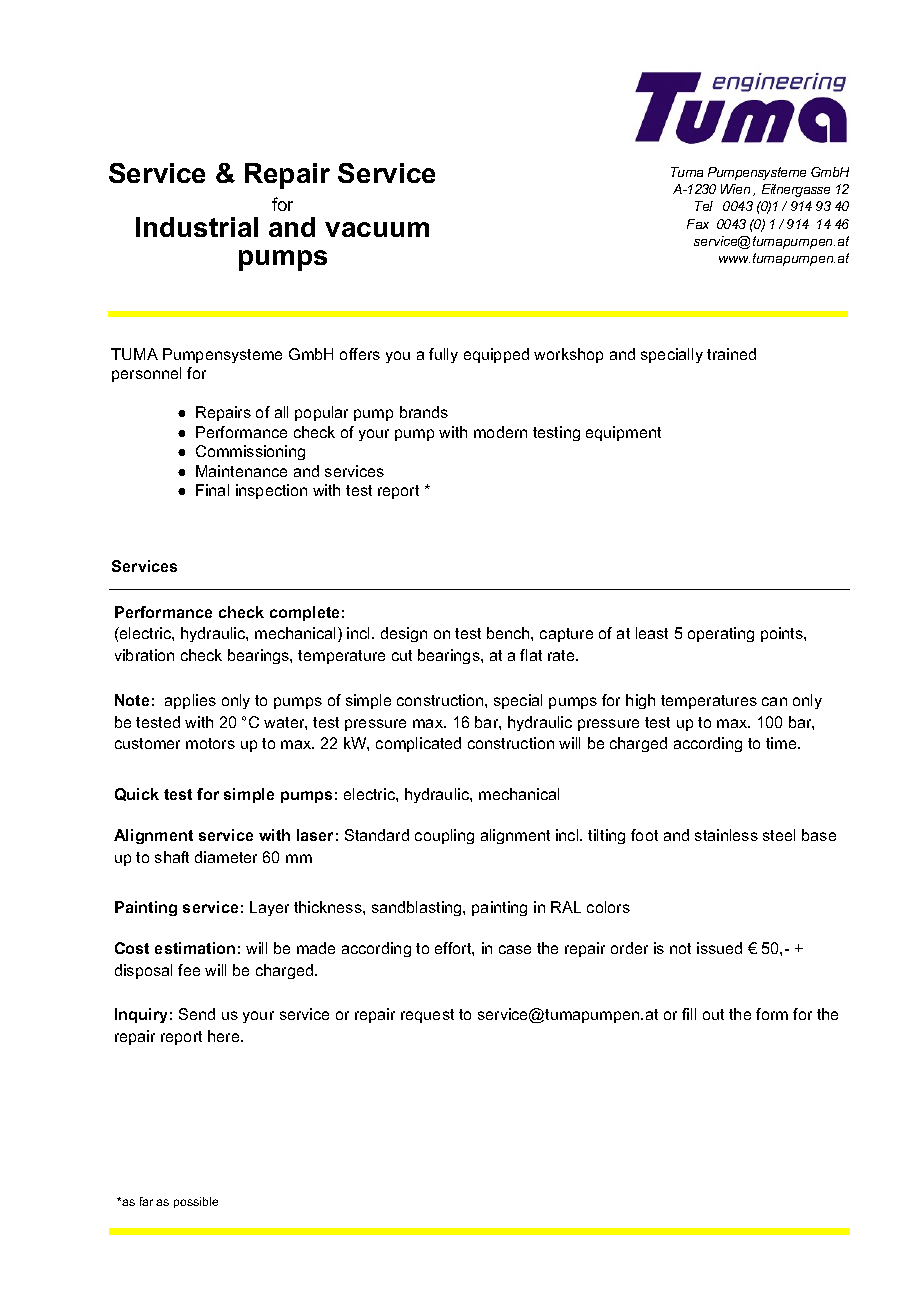 This image has width=924, height=1308. I want to click on vibration, so click(144, 655).
